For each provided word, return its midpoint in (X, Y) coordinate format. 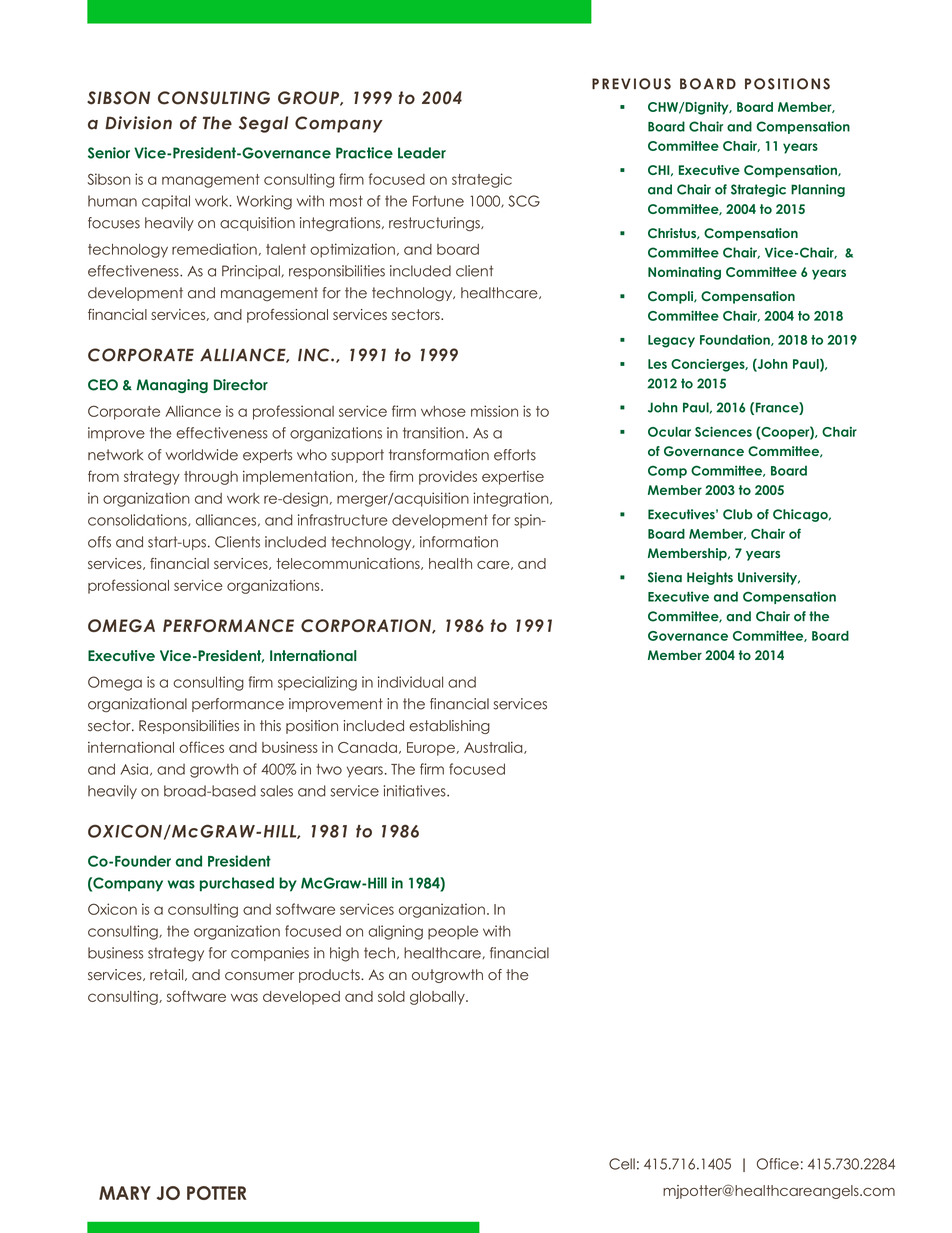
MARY (125, 1193)
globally (438, 998)
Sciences (723, 431)
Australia (494, 748)
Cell (622, 1164)
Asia (134, 769)
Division (138, 123)
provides (448, 478)
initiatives (416, 791)
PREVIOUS (631, 84)
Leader (422, 153)
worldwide (202, 455)
